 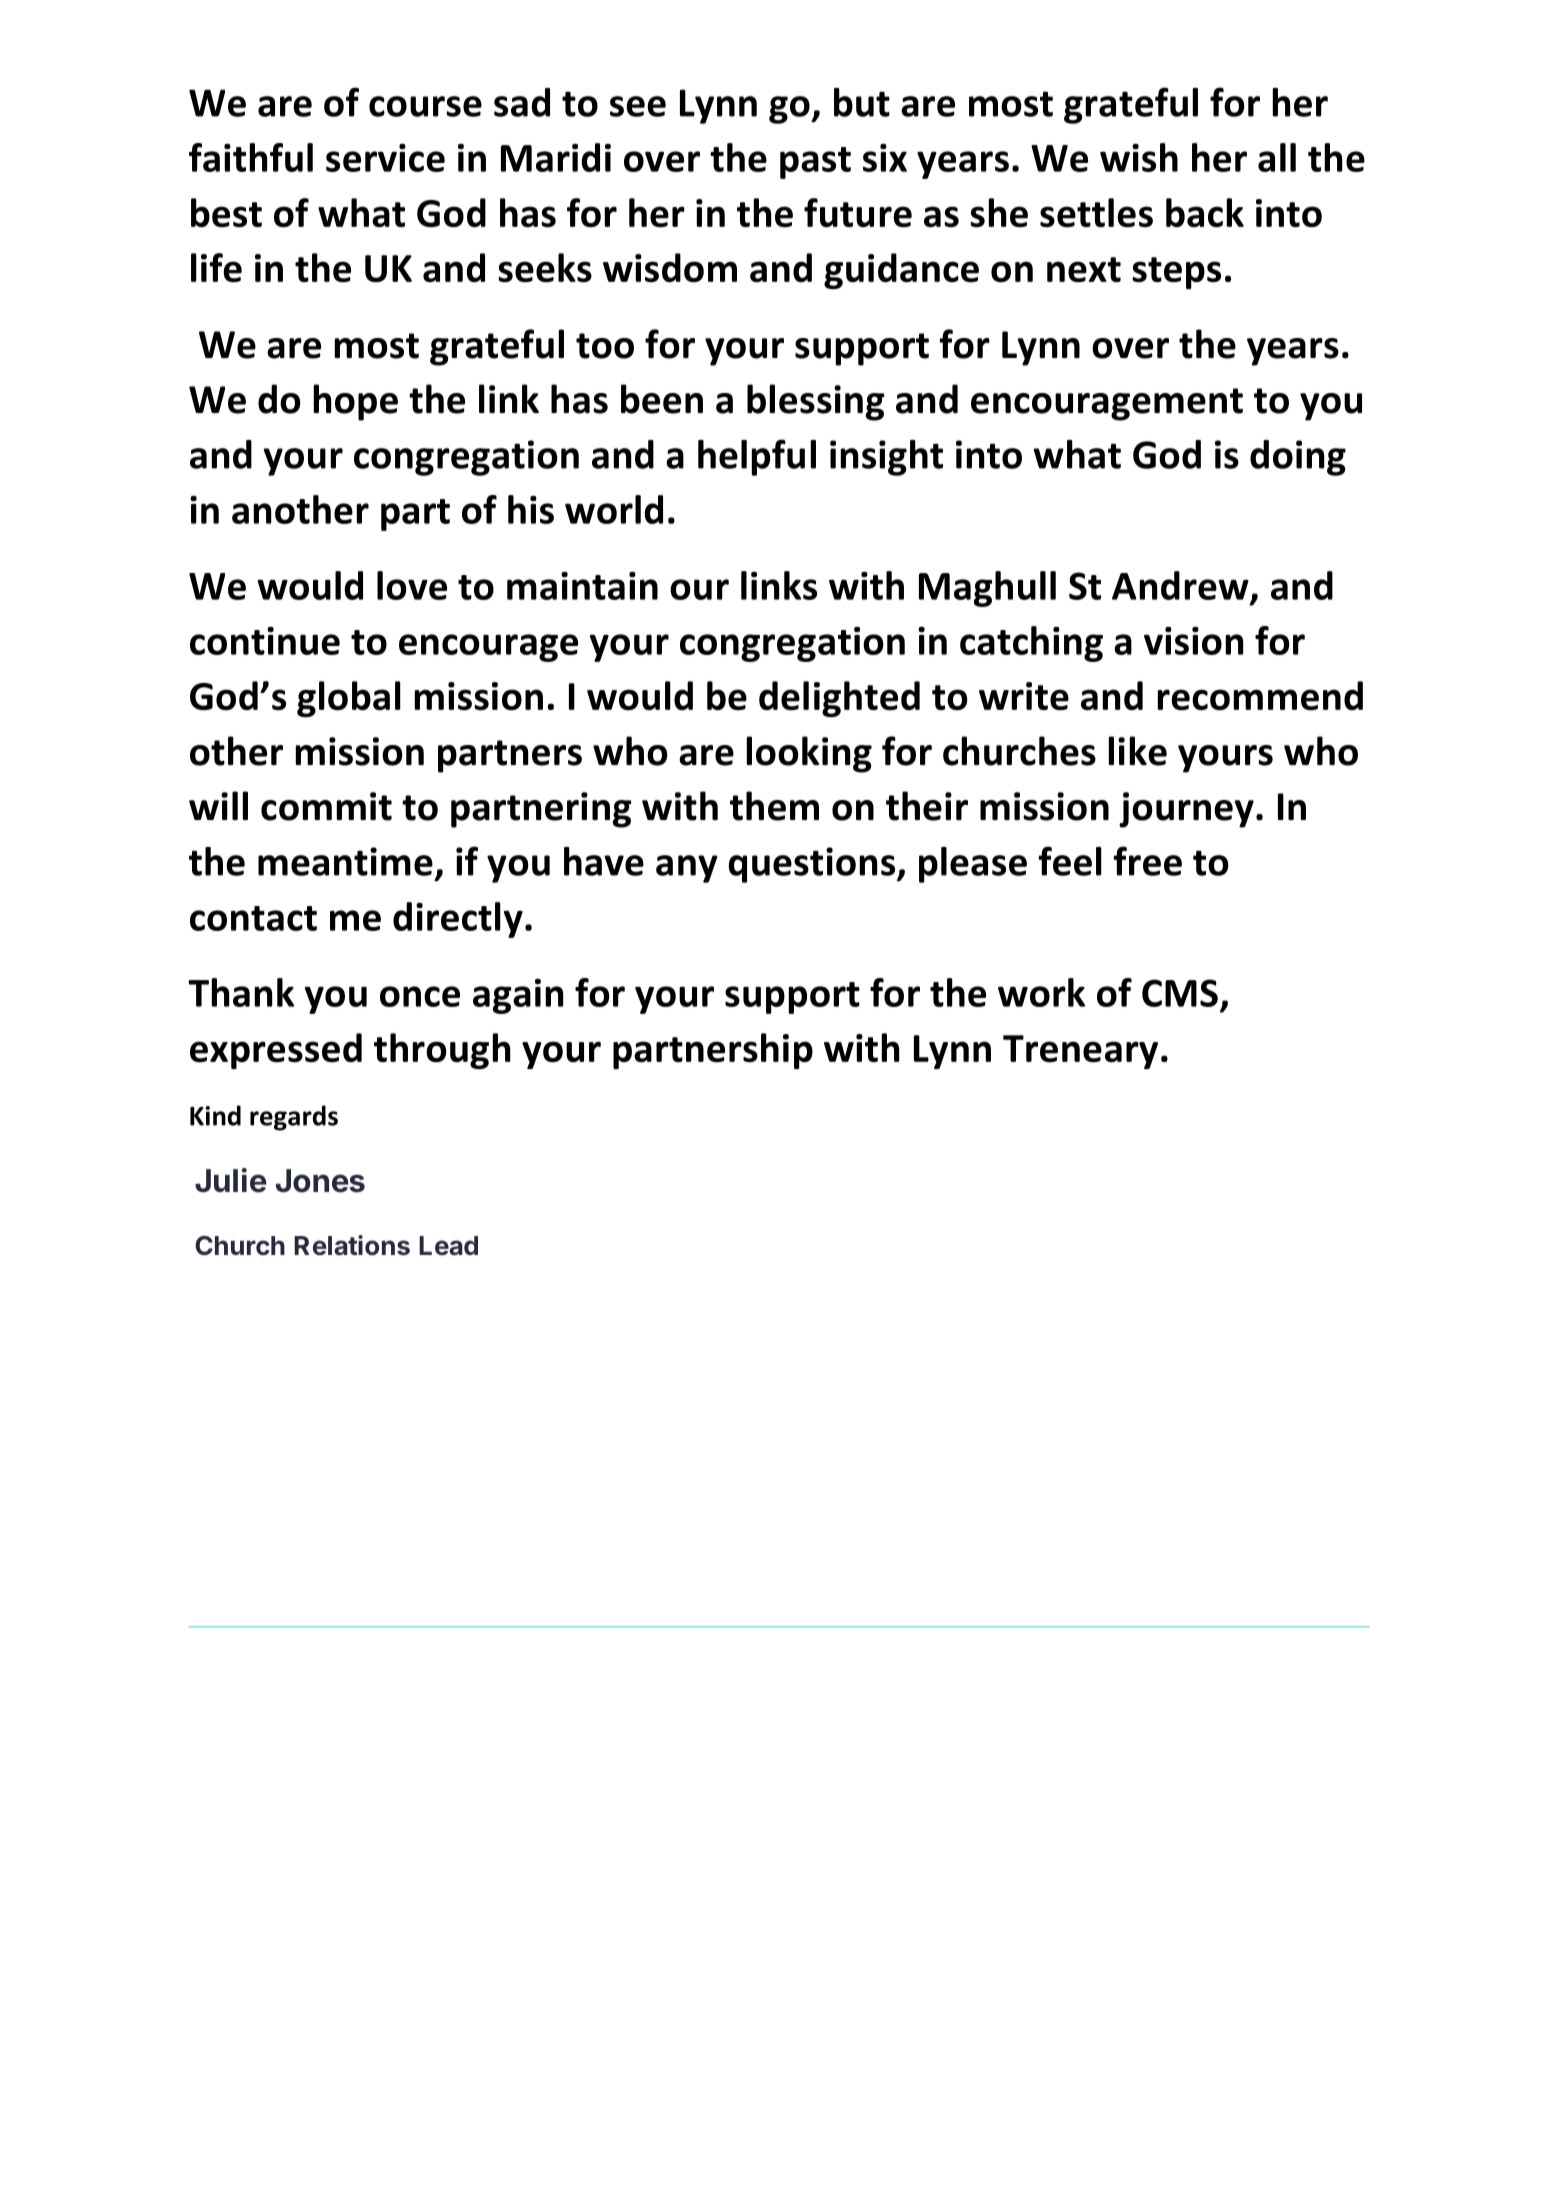 I want to click on past, so click(x=815, y=163).
